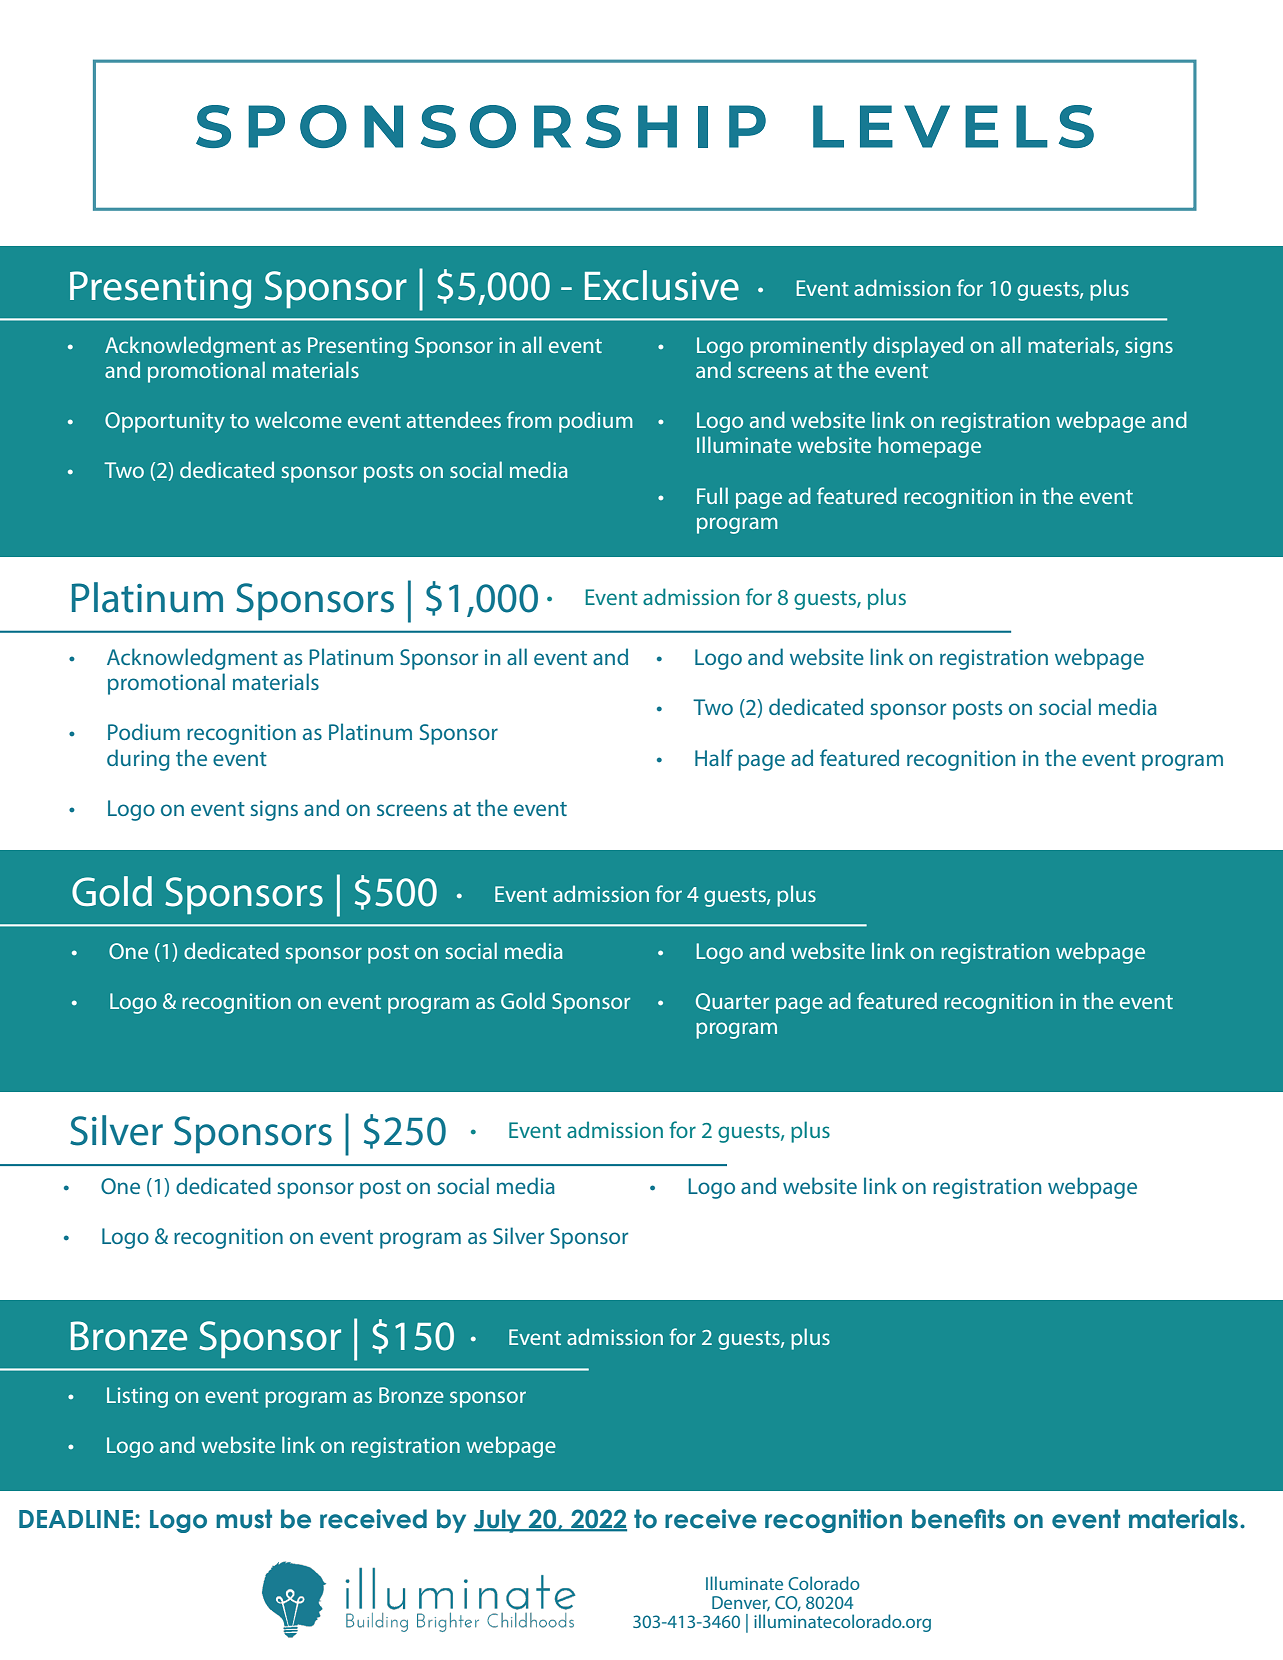  What do you see at coordinates (529, 419) in the screenshot?
I see `from` at bounding box center [529, 419].
